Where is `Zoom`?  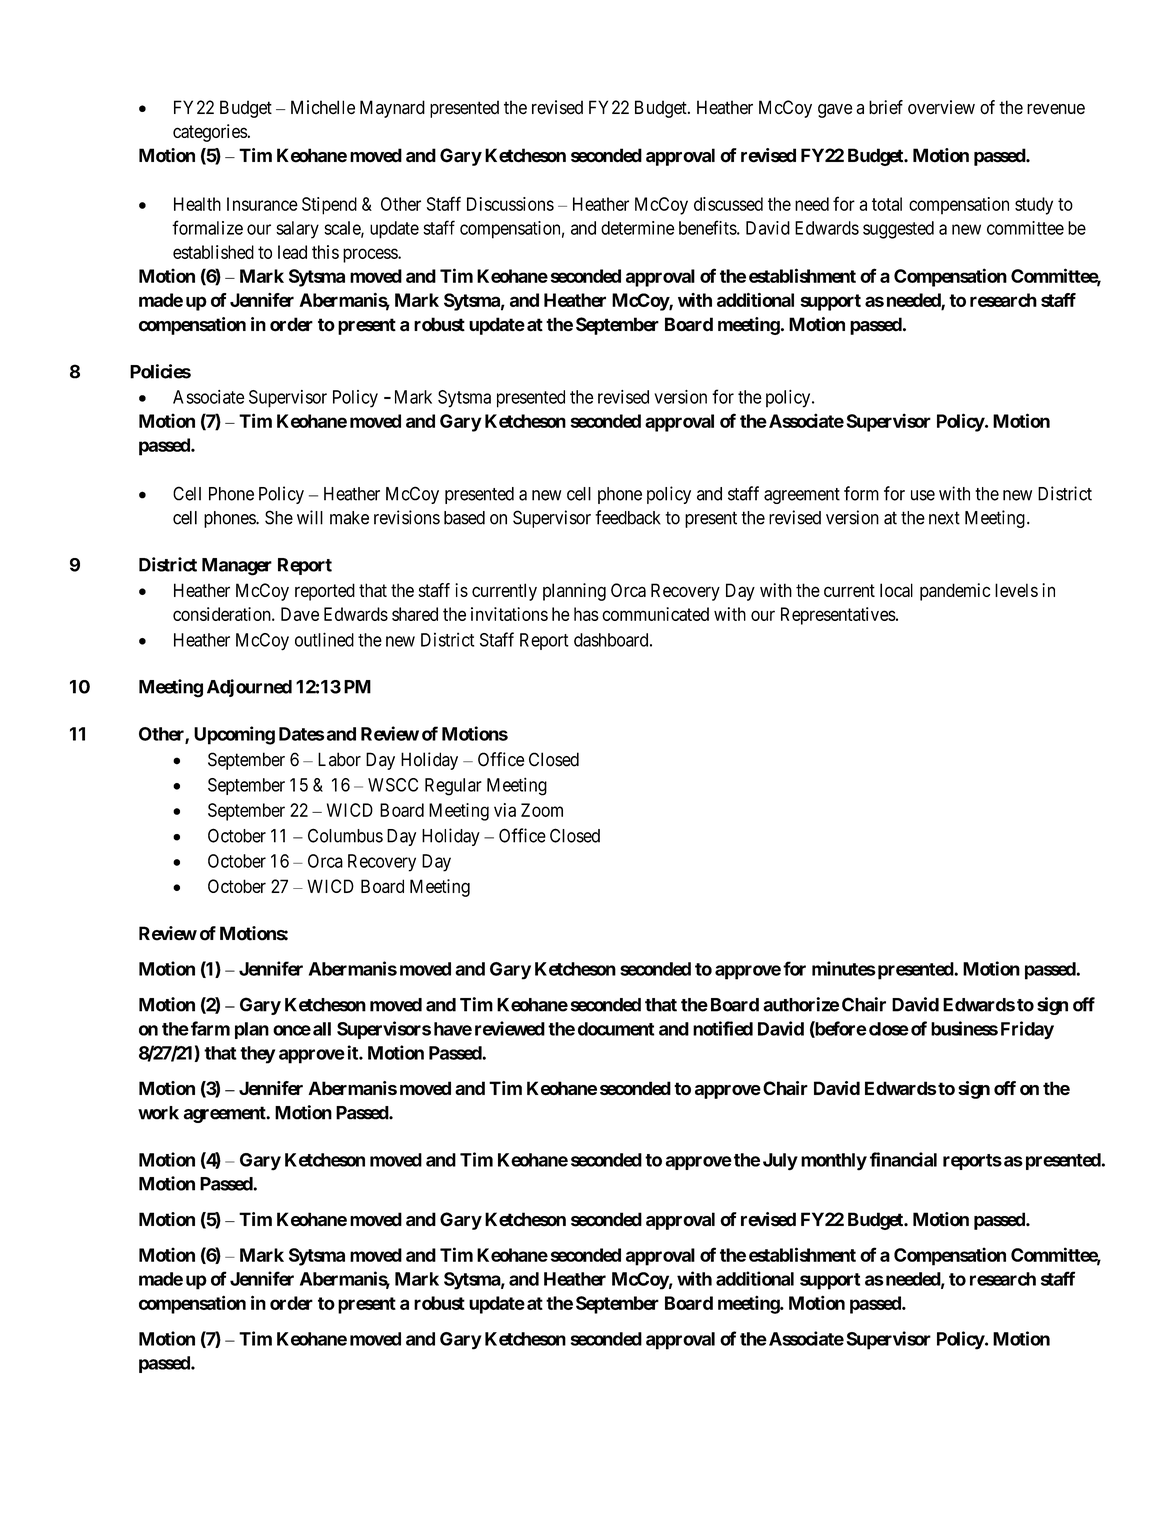 Zoom is located at coordinates (542, 810).
